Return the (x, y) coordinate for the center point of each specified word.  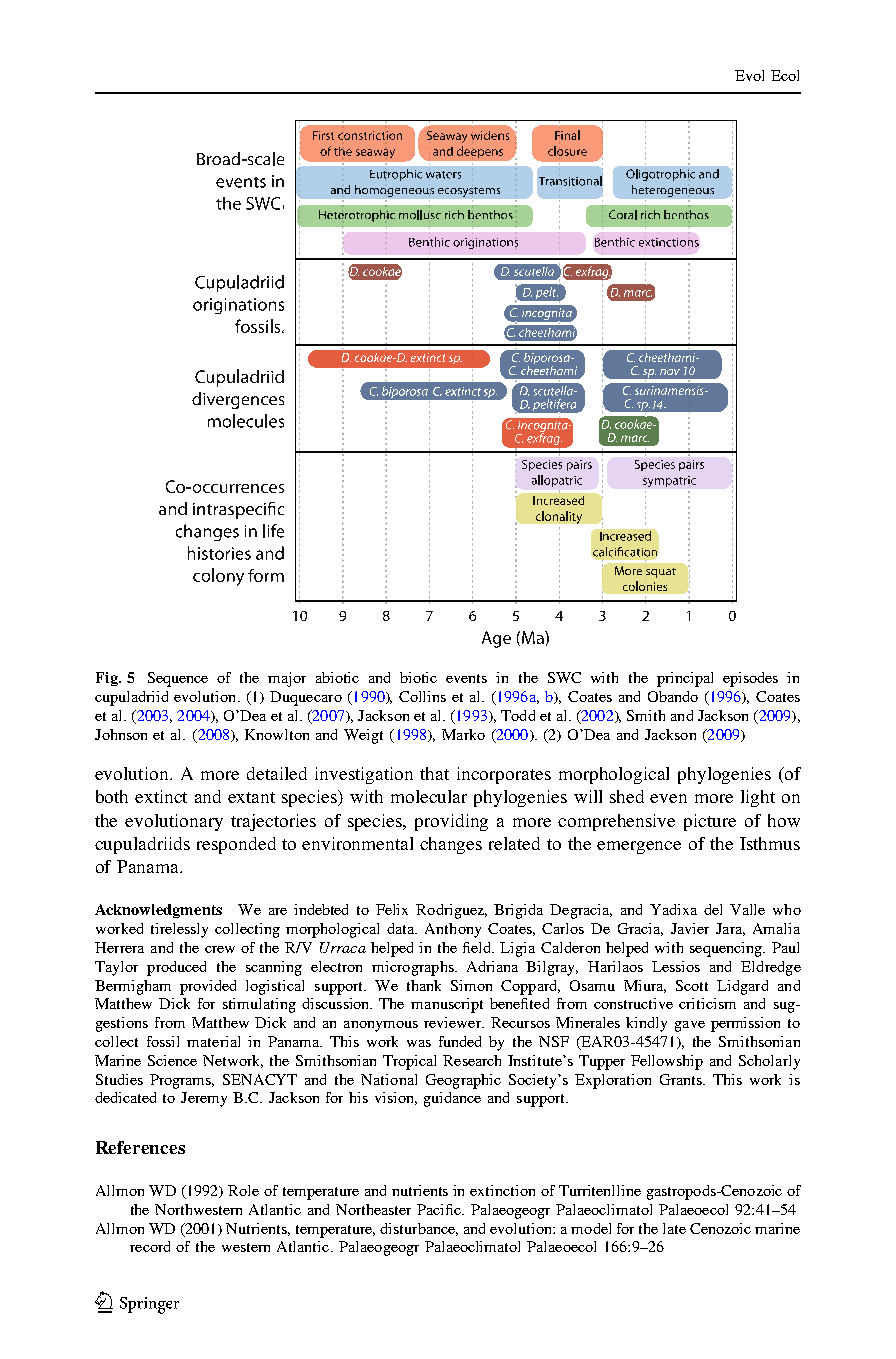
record (150, 1246)
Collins (422, 696)
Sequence (178, 679)
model (591, 1228)
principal (685, 679)
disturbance (419, 1229)
